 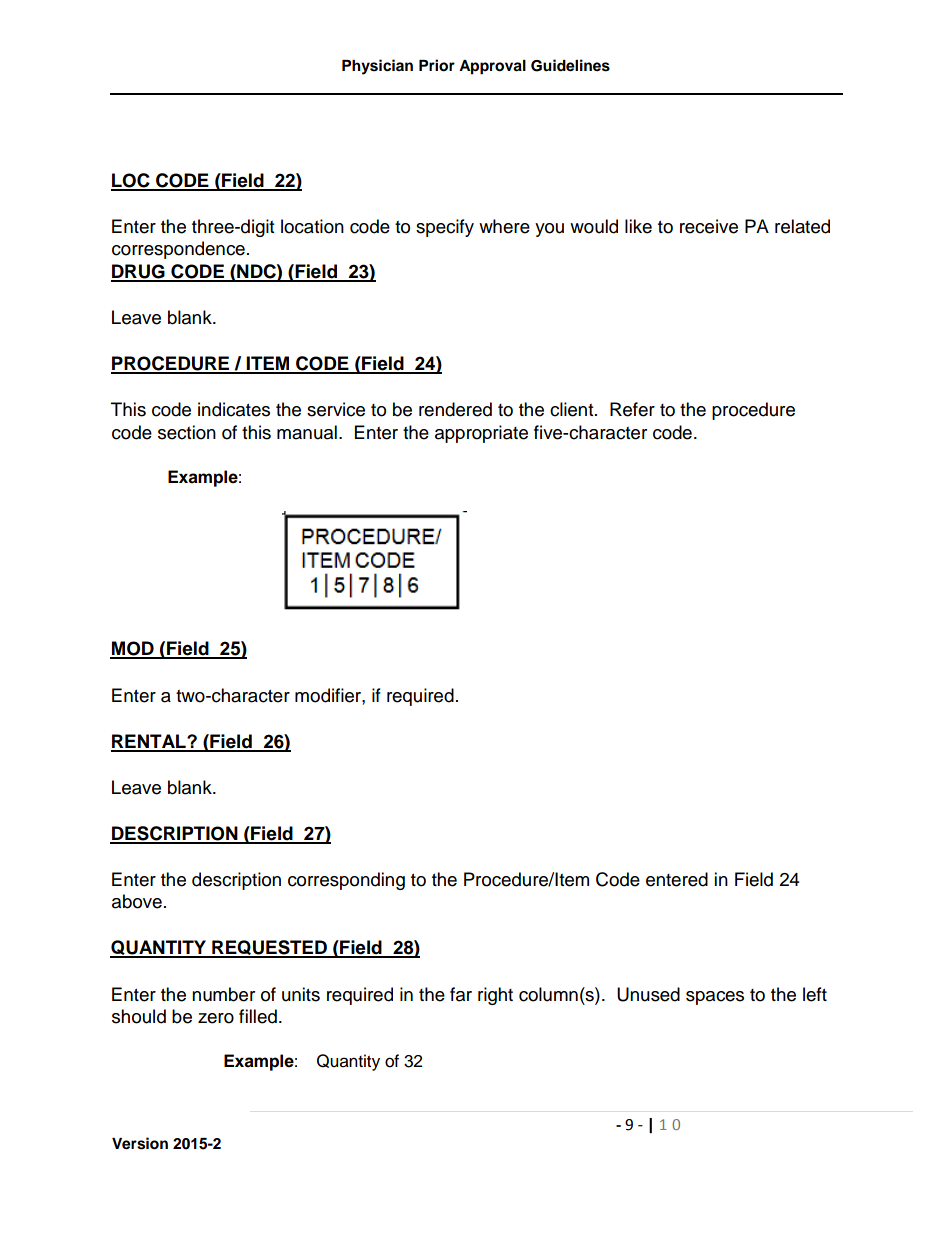 I want to click on Version, so click(x=140, y=1143).
